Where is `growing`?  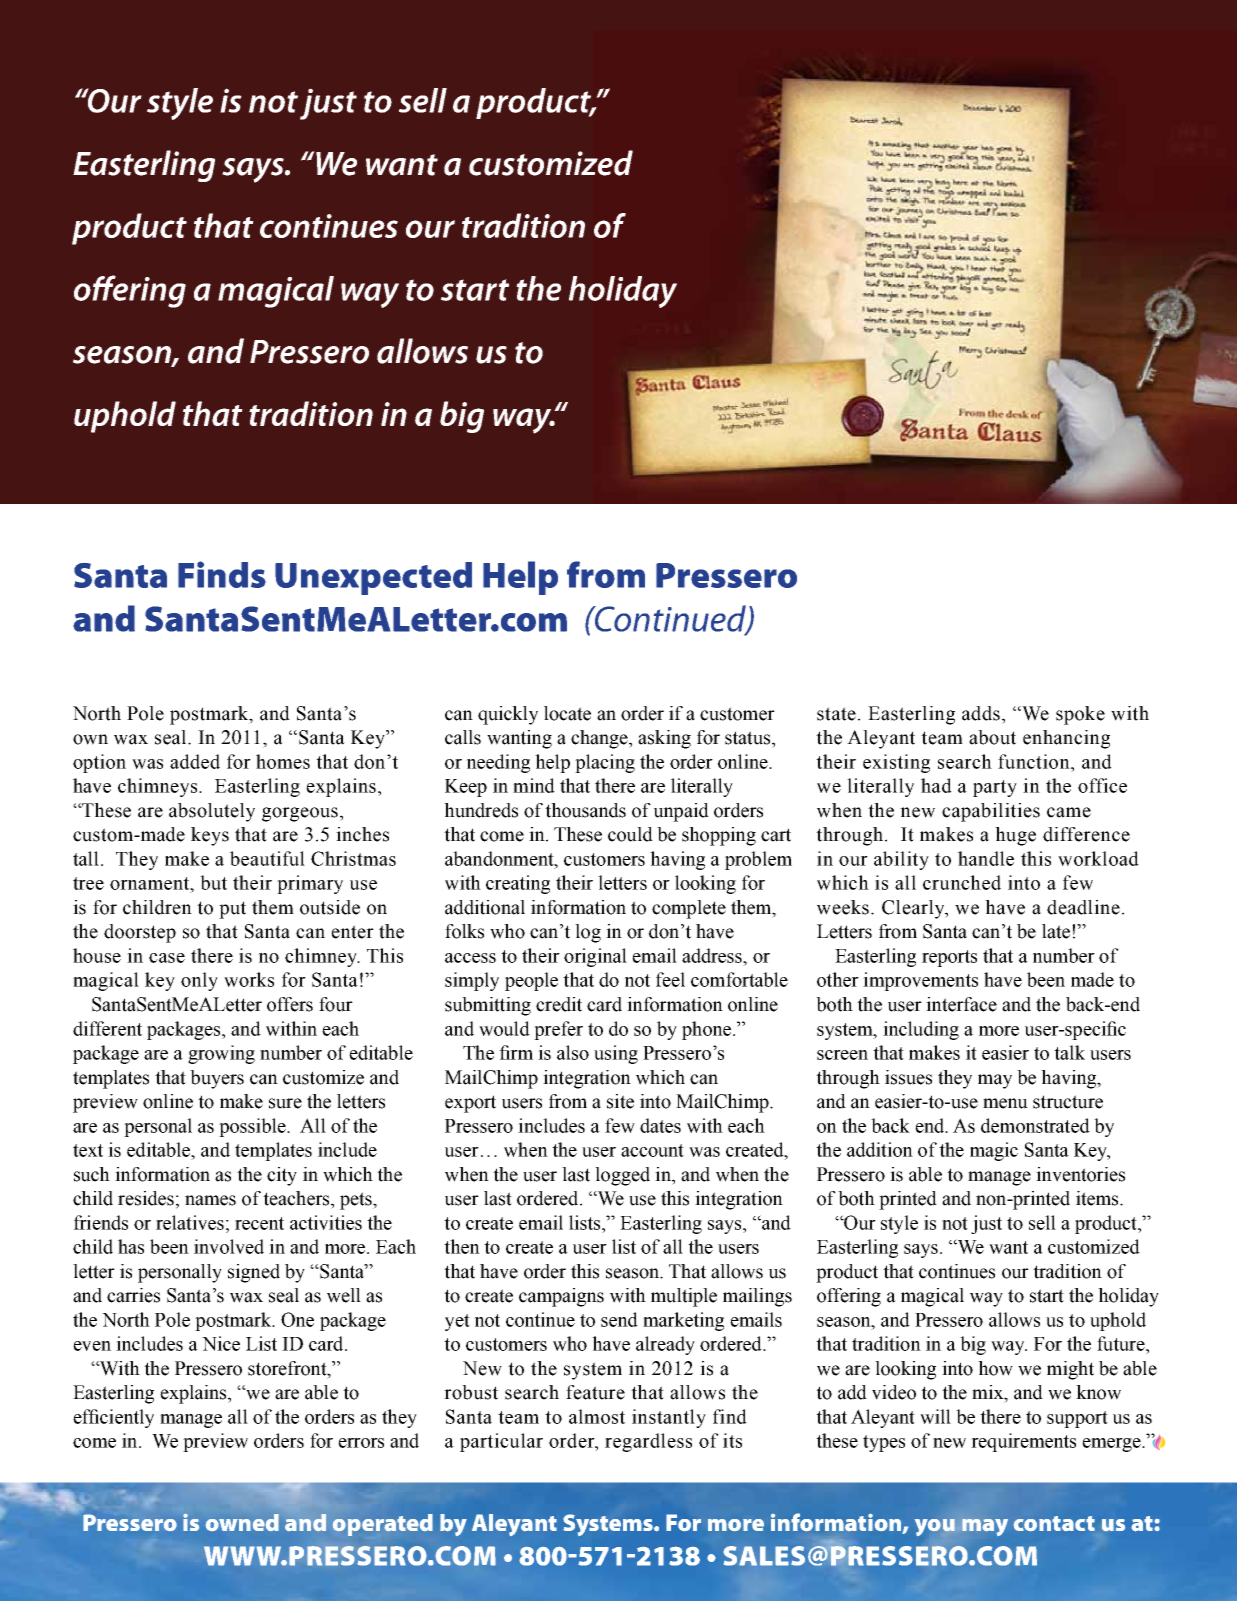
growing is located at coordinates (221, 1054).
